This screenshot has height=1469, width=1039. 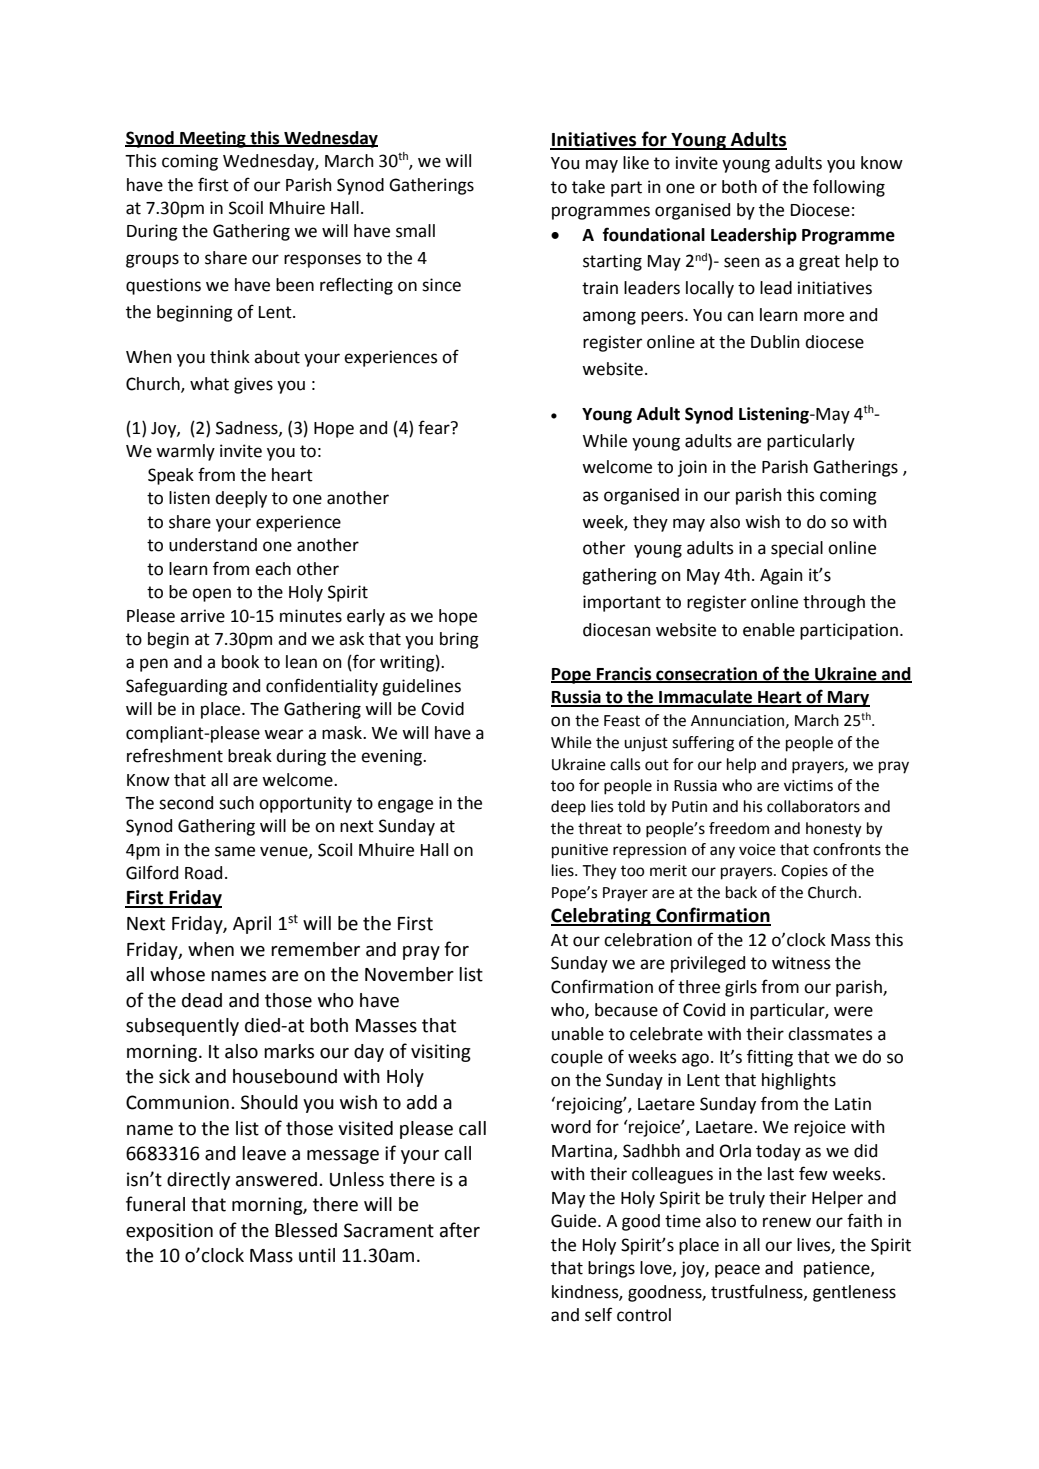 I want to click on special, so click(x=797, y=549).
